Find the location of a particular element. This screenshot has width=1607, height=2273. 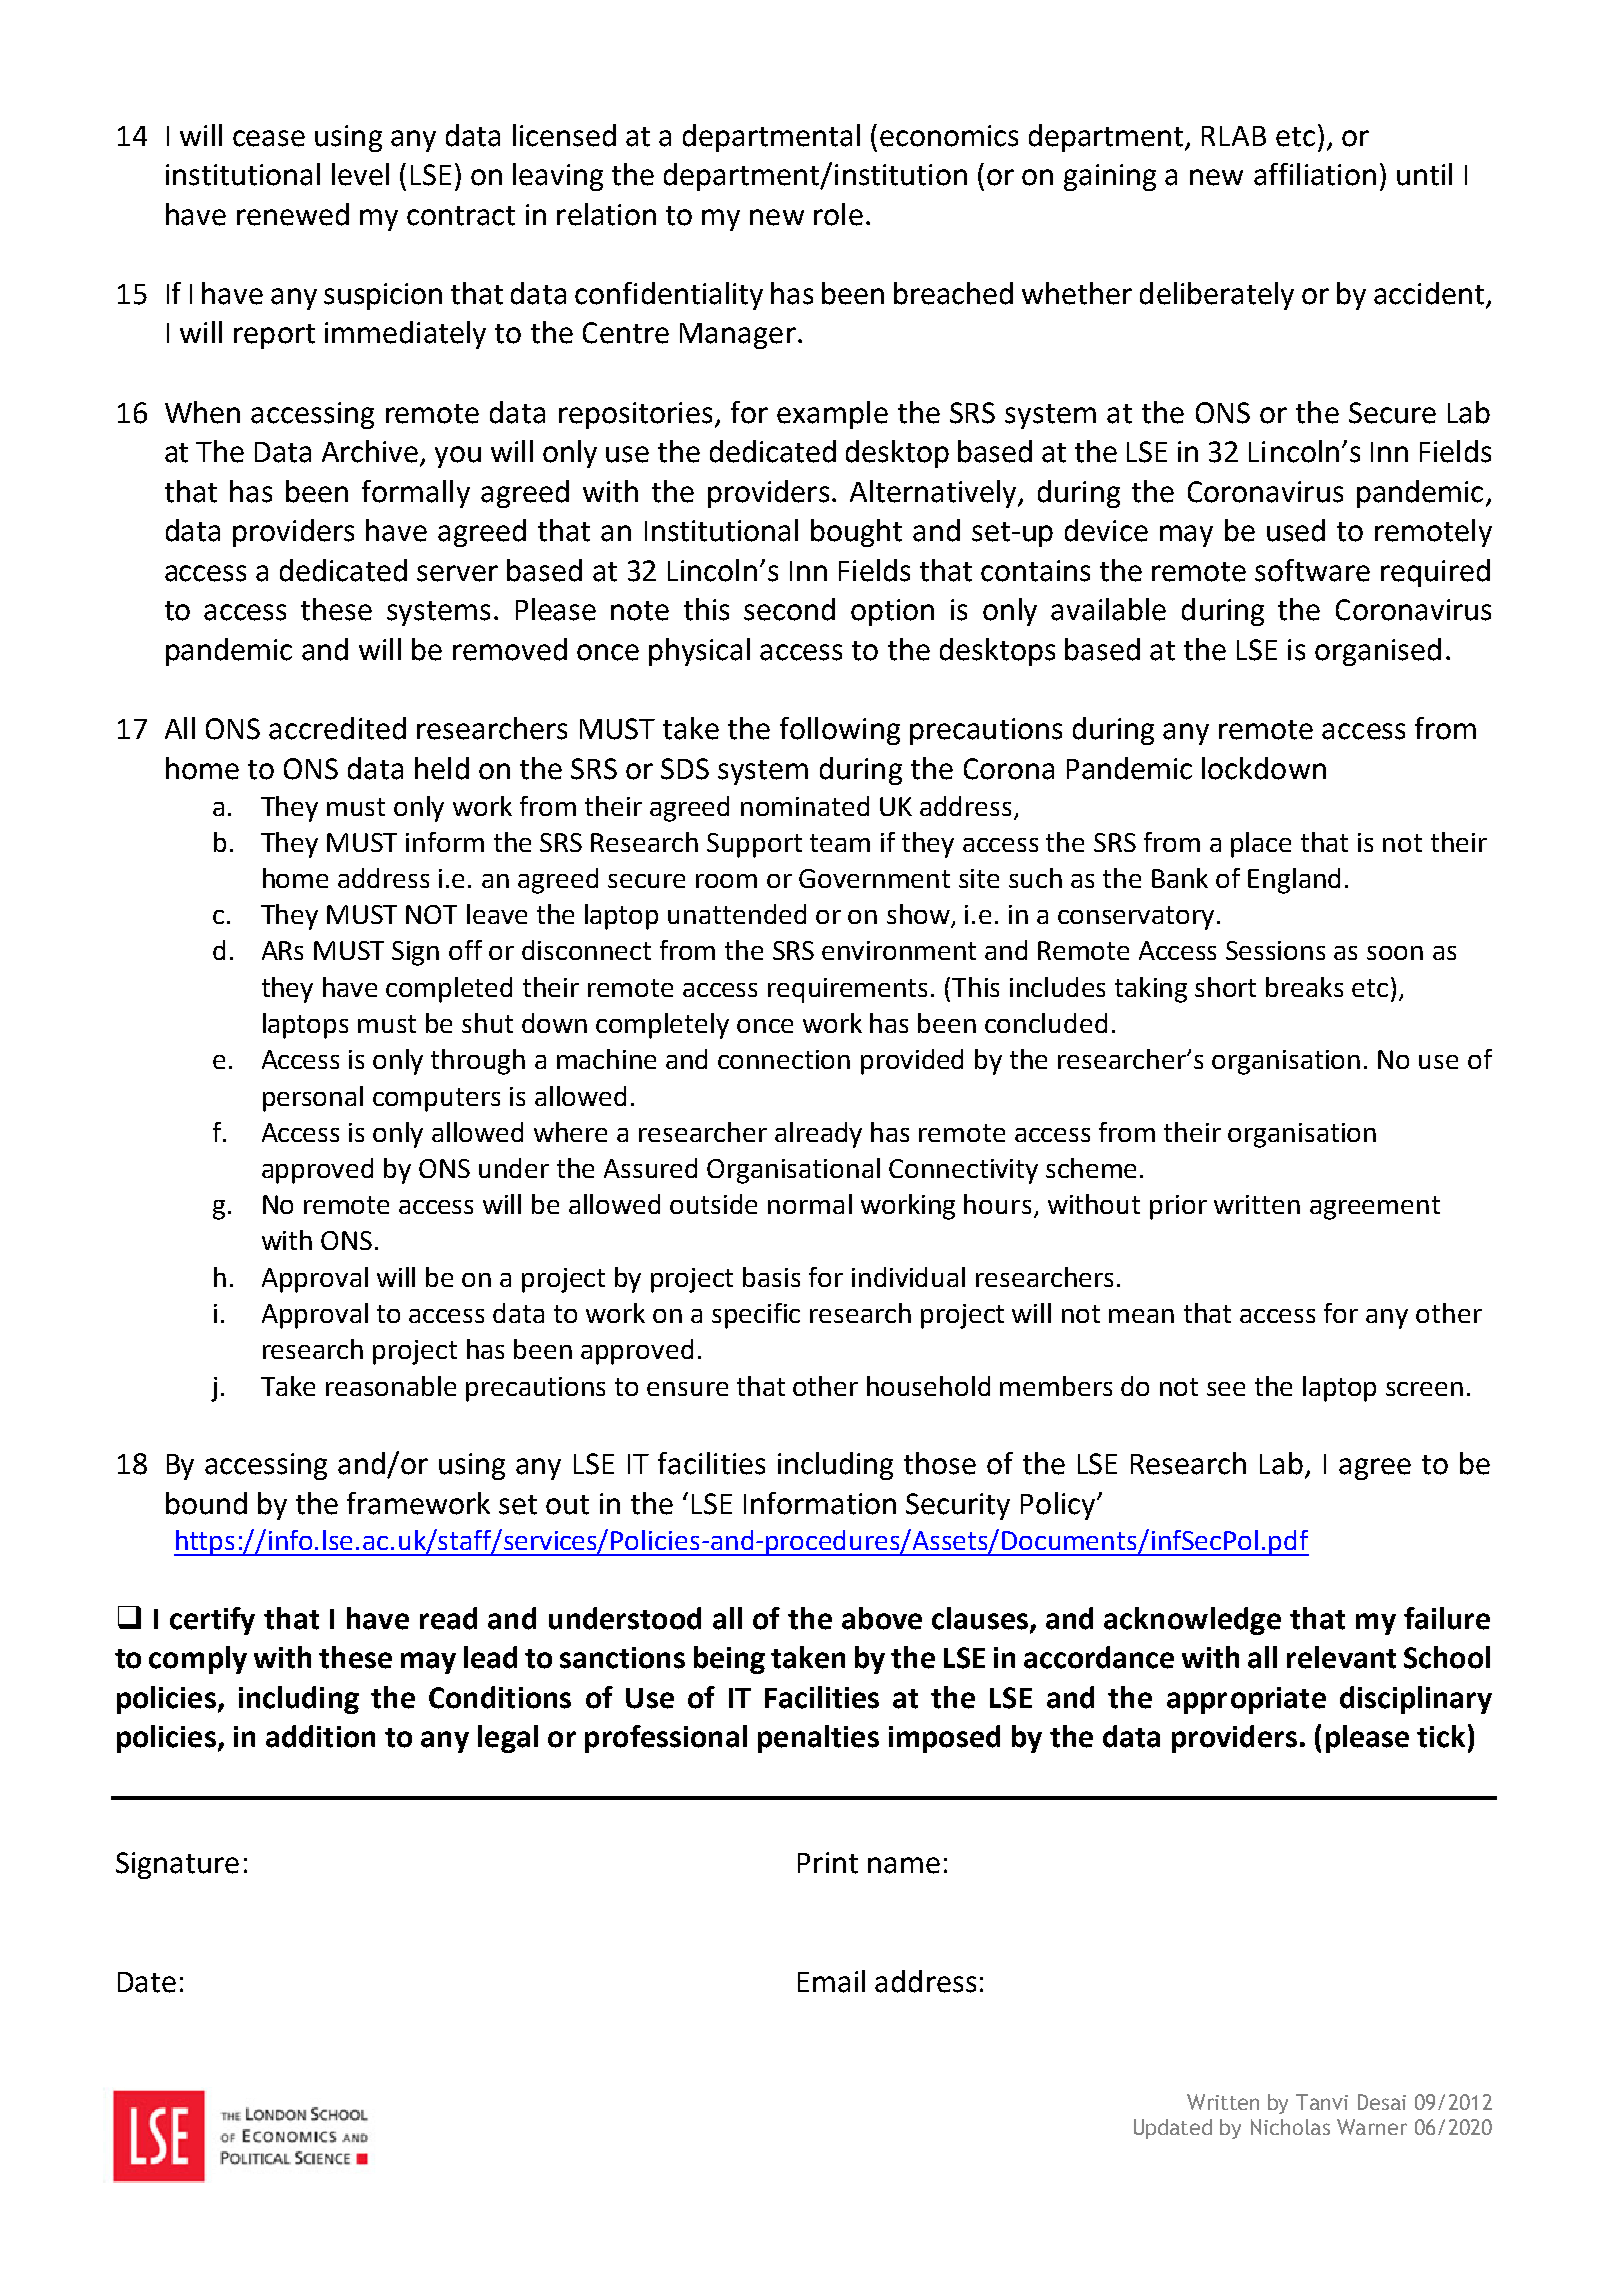

reasonable is located at coordinates (391, 1386).
